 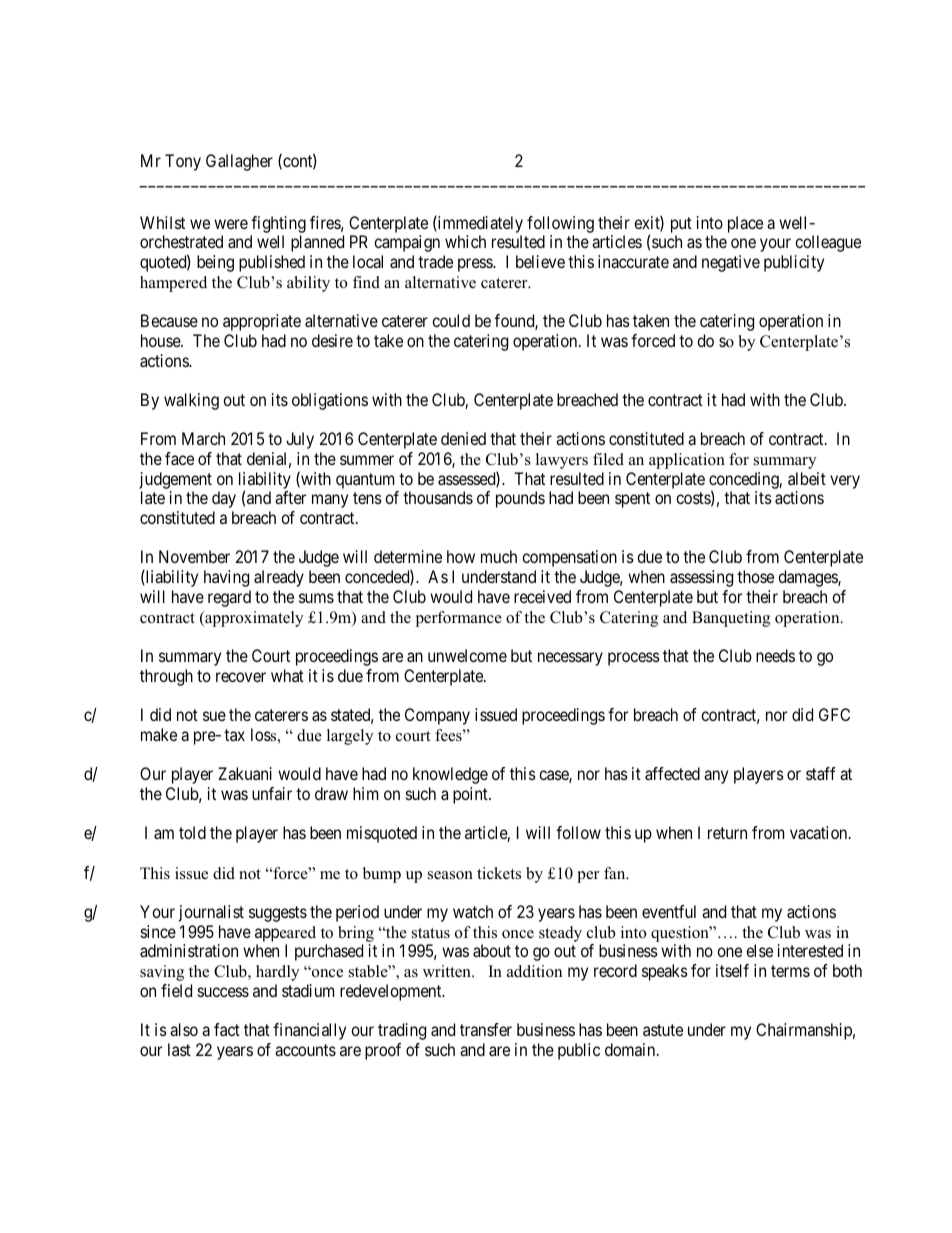 I want to click on immediately, so click(x=479, y=224).
